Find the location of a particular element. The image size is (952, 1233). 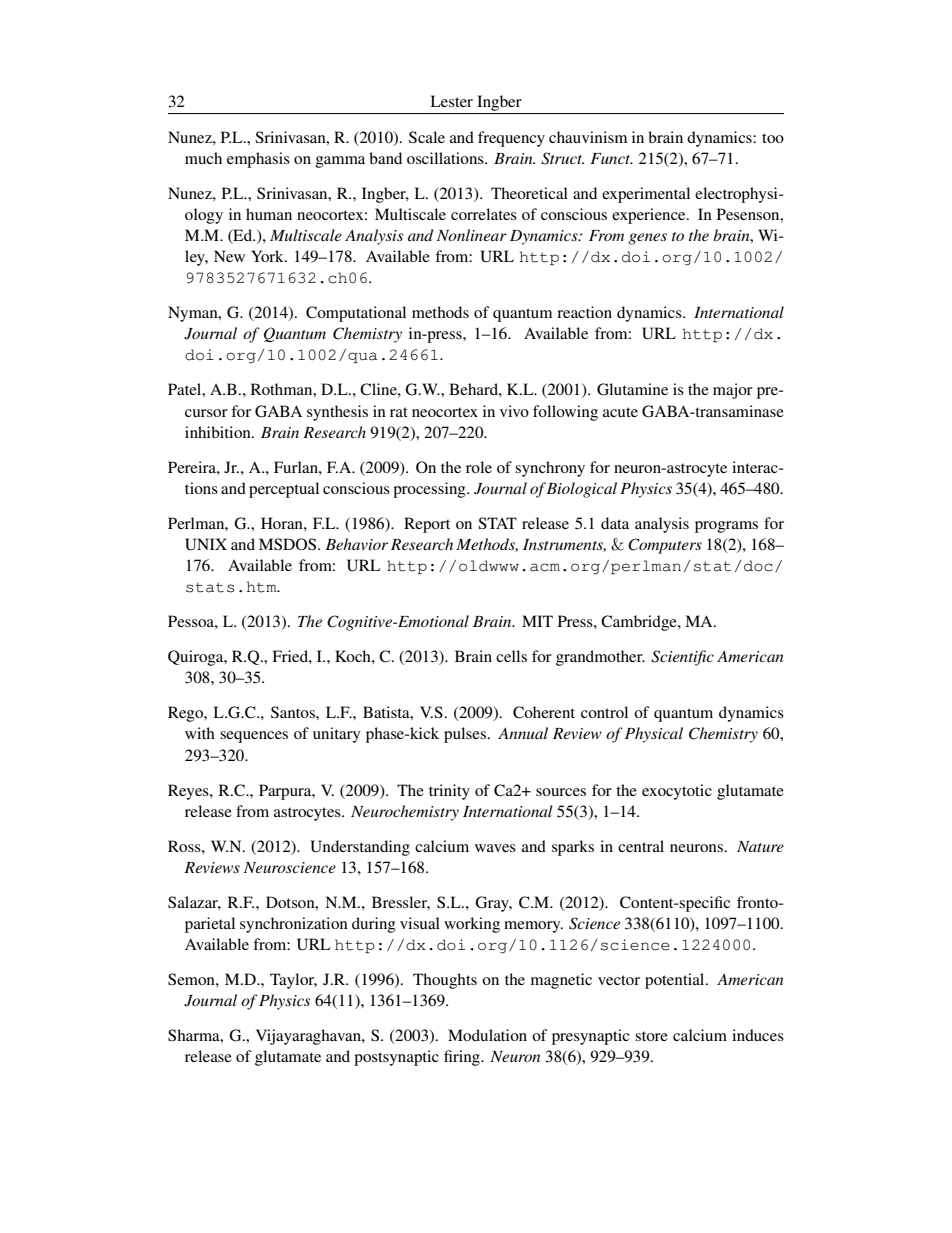

Taylor is located at coordinates (293, 981).
